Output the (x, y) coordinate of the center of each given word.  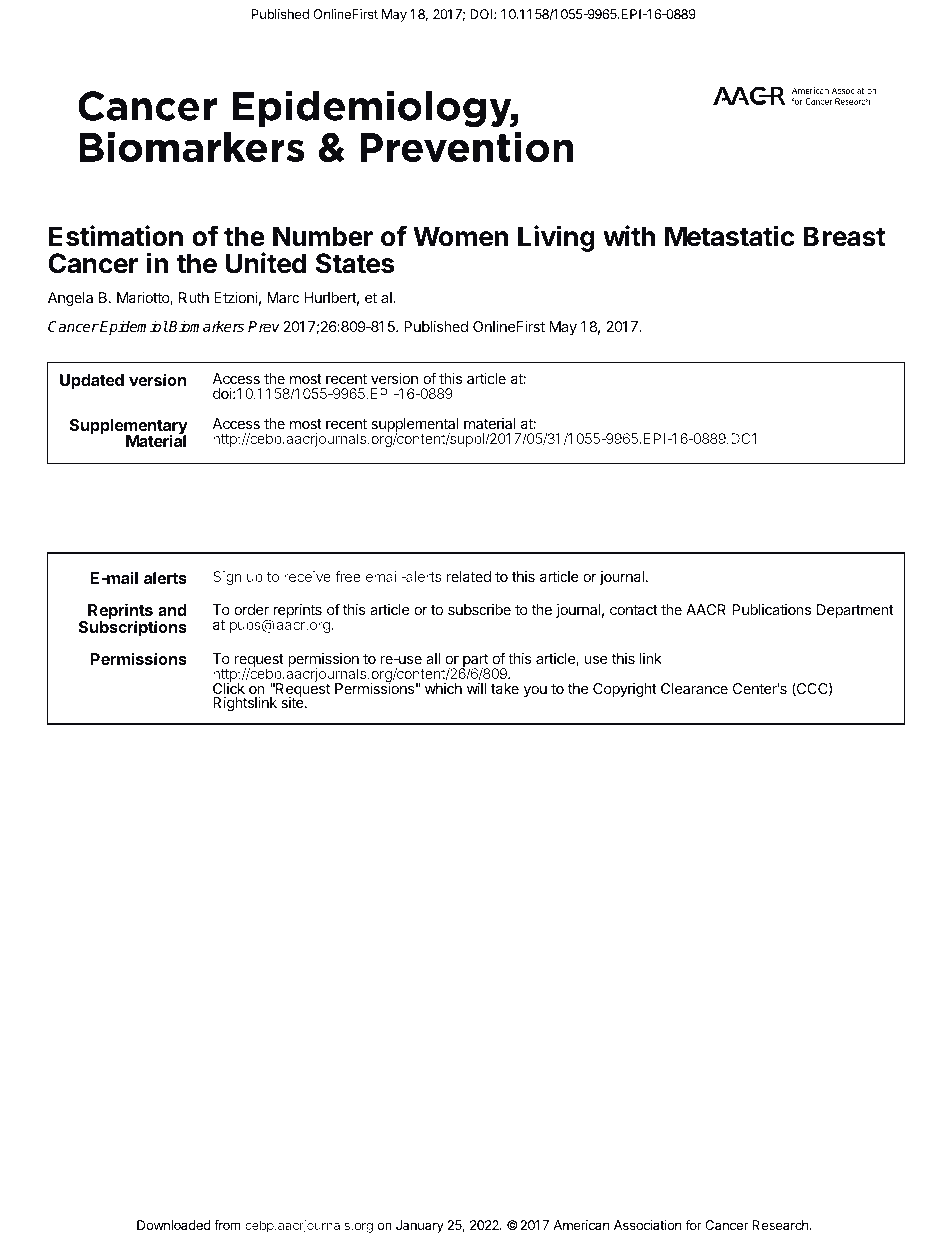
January (420, 1226)
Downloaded (174, 1225)
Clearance (694, 688)
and (172, 610)
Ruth (194, 297)
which (443, 688)
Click (229, 687)
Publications (771, 609)
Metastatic (730, 236)
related (469, 576)
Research (781, 1225)
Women (460, 236)
